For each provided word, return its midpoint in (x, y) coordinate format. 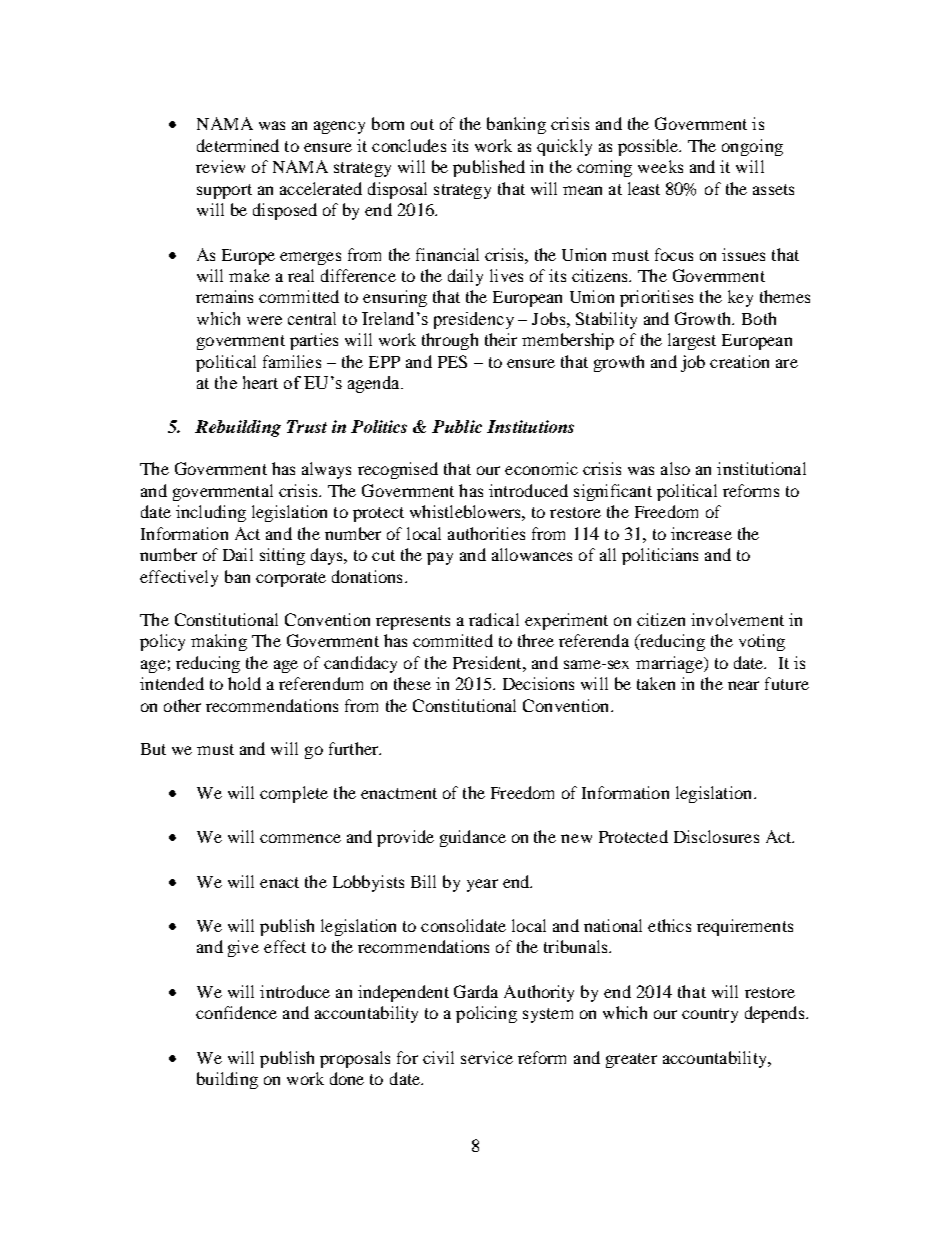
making (219, 642)
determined (238, 145)
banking (516, 125)
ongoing (752, 147)
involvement (737, 619)
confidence (236, 1012)
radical (494, 619)
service (487, 1057)
